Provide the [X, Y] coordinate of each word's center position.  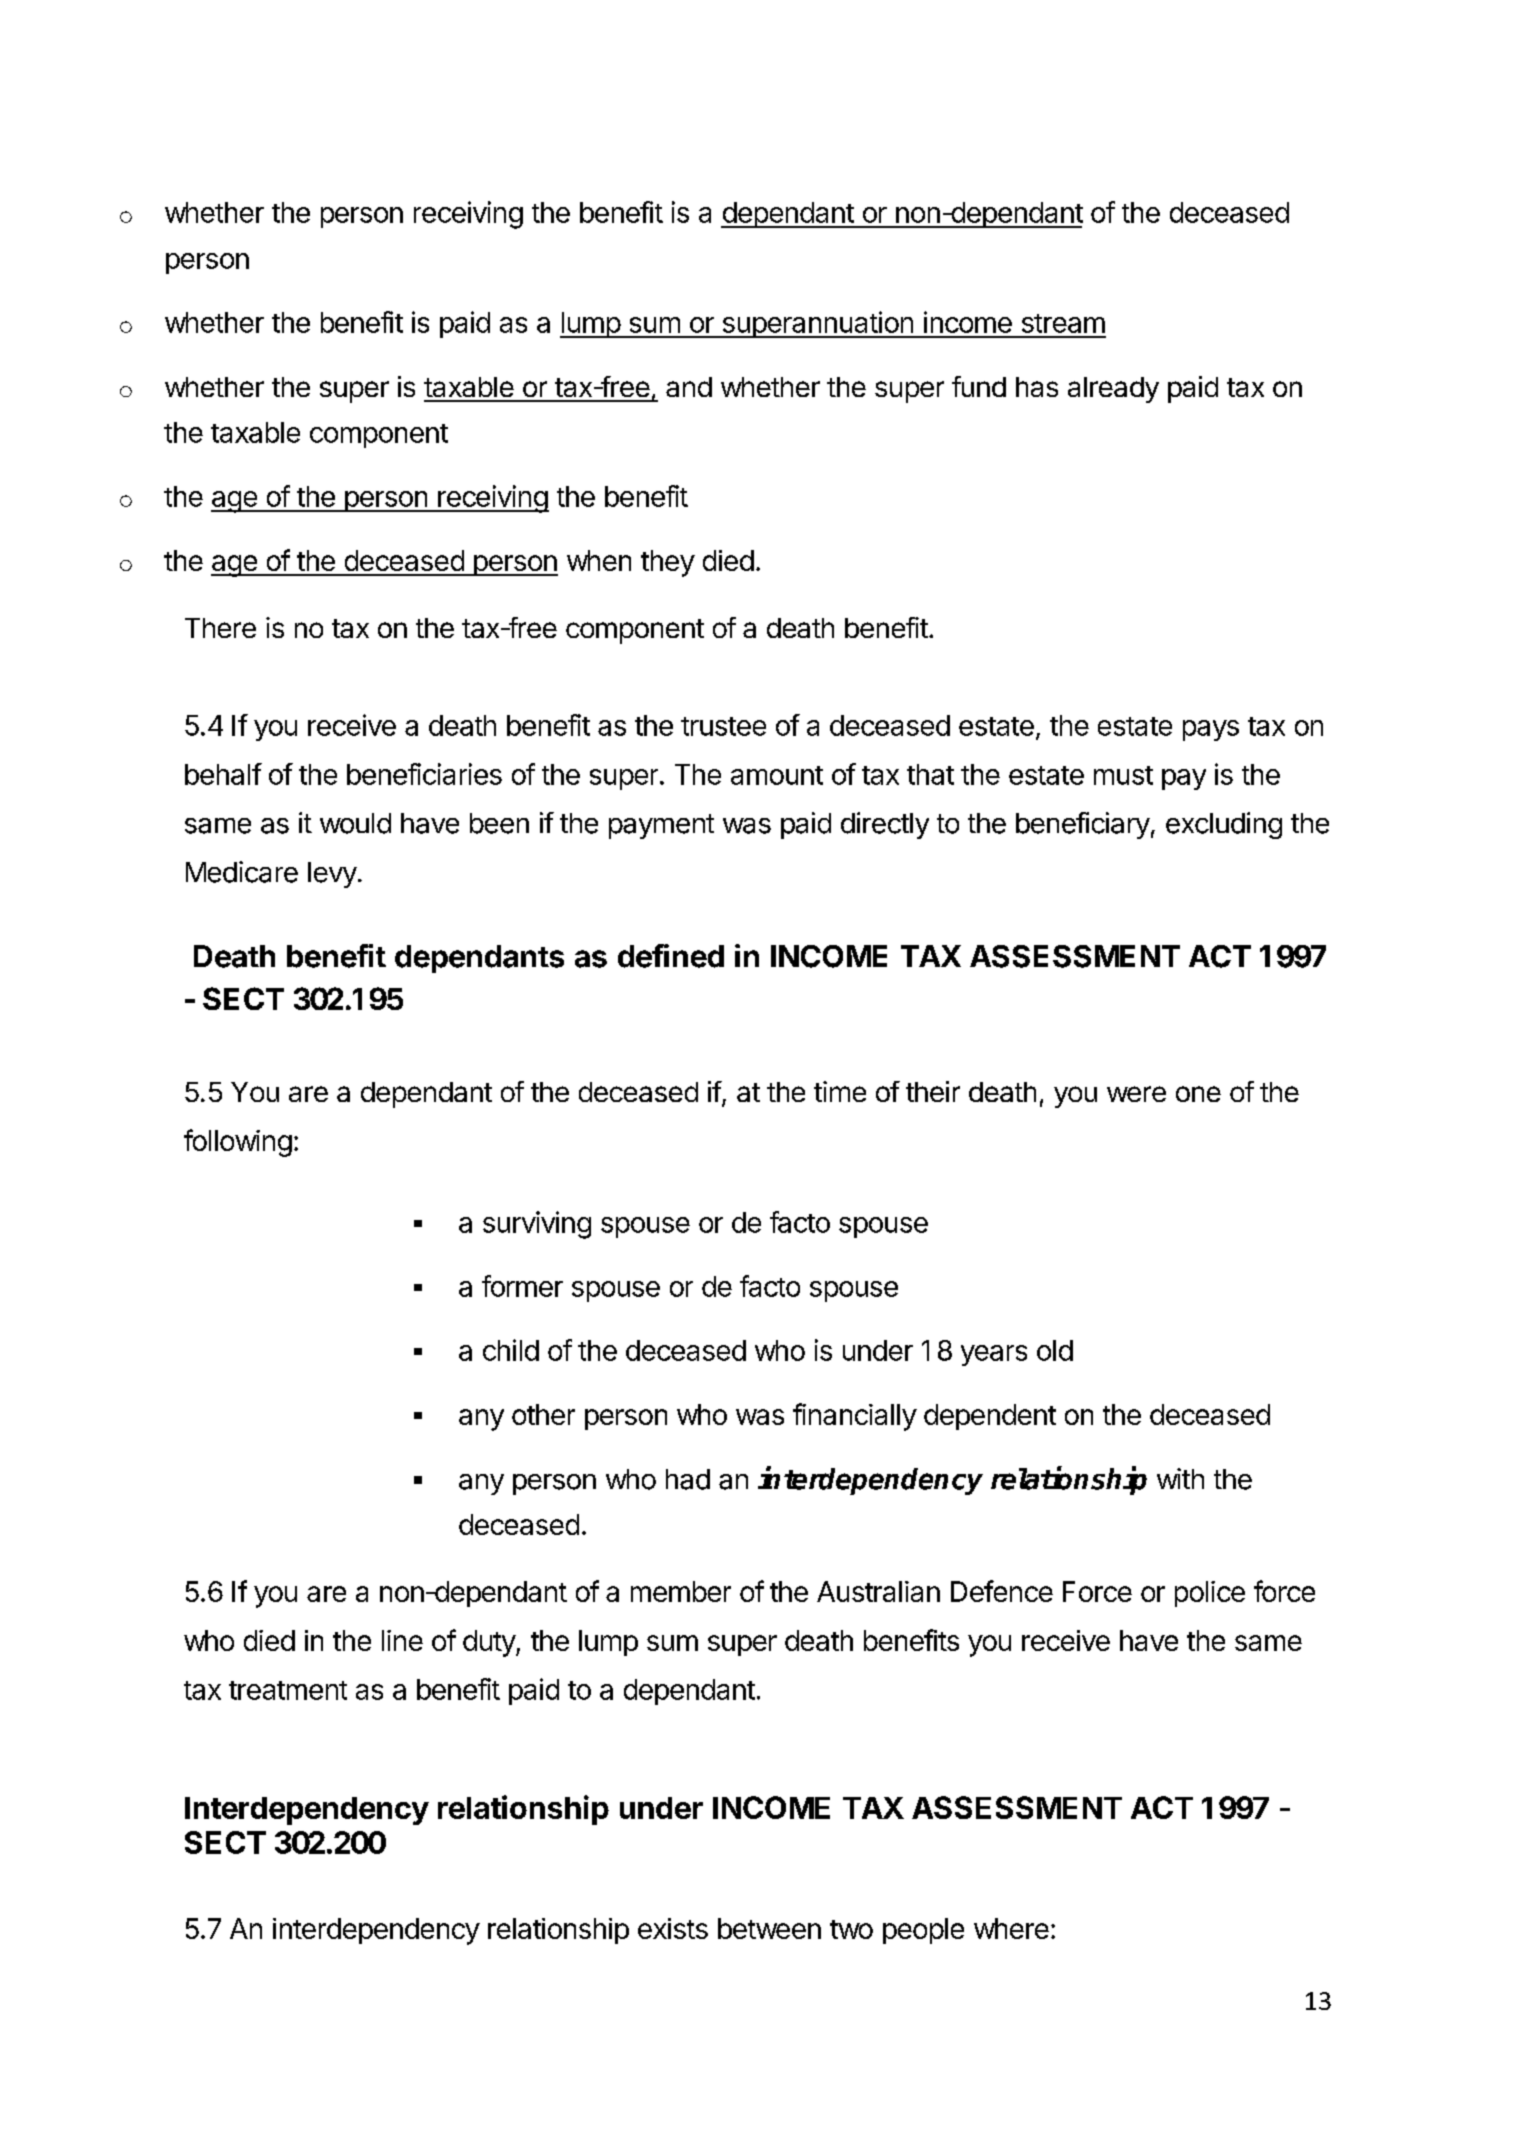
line [402, 1640]
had [688, 1479]
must [1123, 775]
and [689, 387]
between [769, 1928]
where [1011, 1928]
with [1180, 1478]
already [1113, 390]
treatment [288, 1690]
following [238, 1143]
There [220, 628]
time [840, 1091]
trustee [723, 726]
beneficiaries [424, 774]
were [1136, 1094]
